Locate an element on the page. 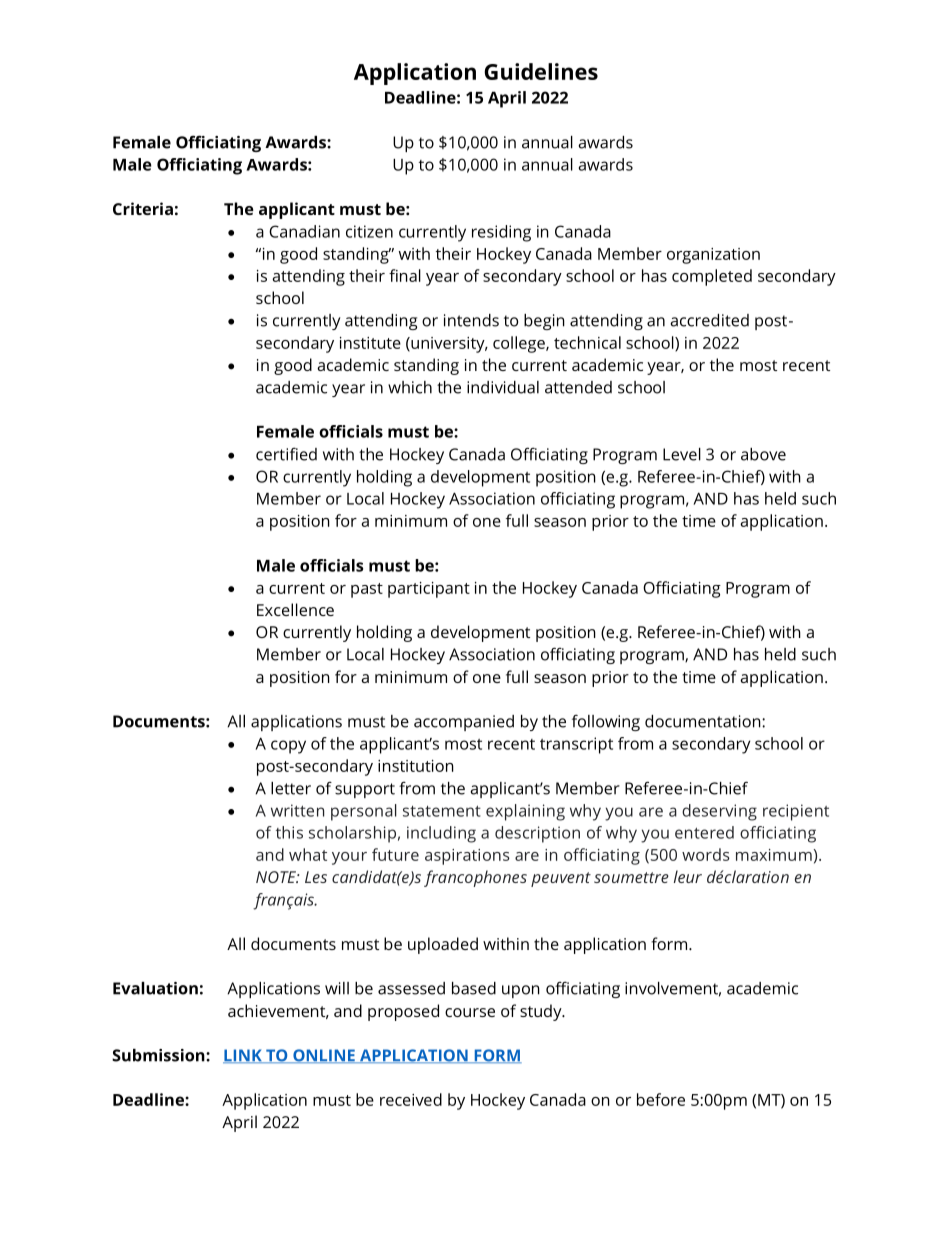 This image has height=1233, width=952. entered is located at coordinates (704, 832).
